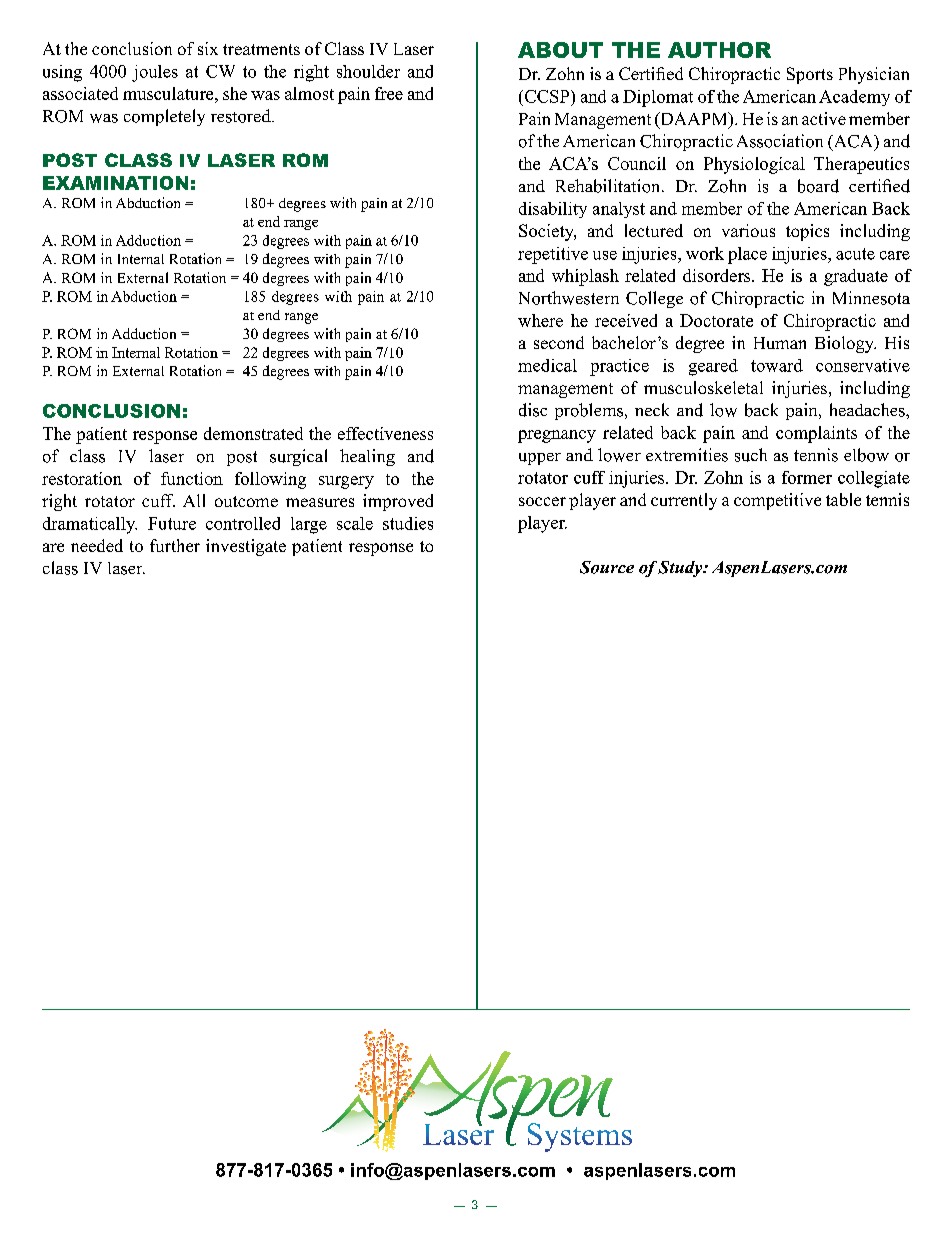 Image resolution: width=952 pixels, height=1233 pixels. Describe the element at coordinates (155, 73) in the page. I see `joules` at that location.
